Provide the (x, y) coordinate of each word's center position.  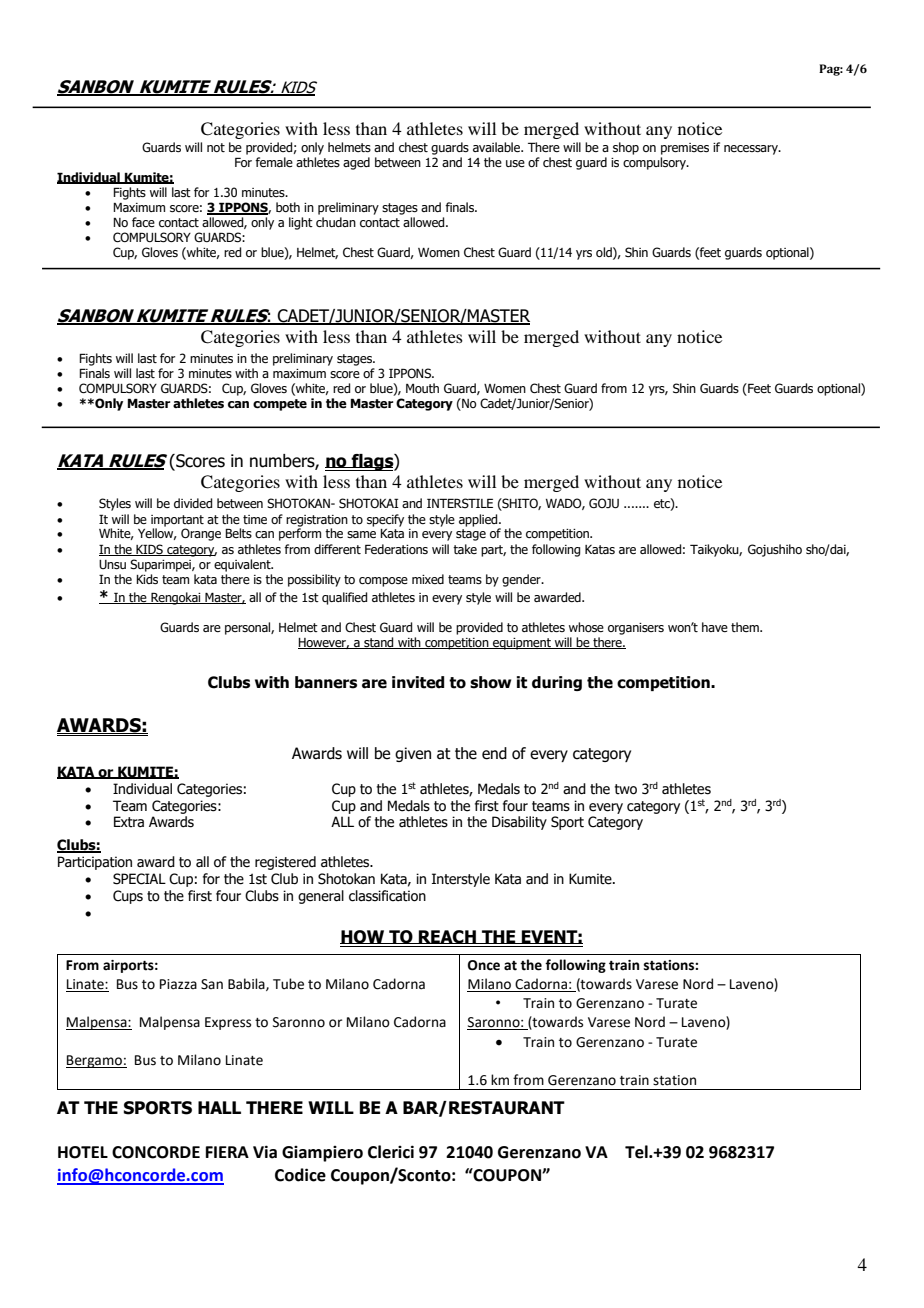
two (626, 789)
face (143, 222)
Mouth (422, 388)
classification (387, 896)
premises (685, 149)
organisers (636, 629)
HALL (219, 1107)
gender (522, 580)
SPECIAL (139, 879)
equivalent (243, 565)
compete (280, 405)
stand (379, 643)
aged (356, 163)
